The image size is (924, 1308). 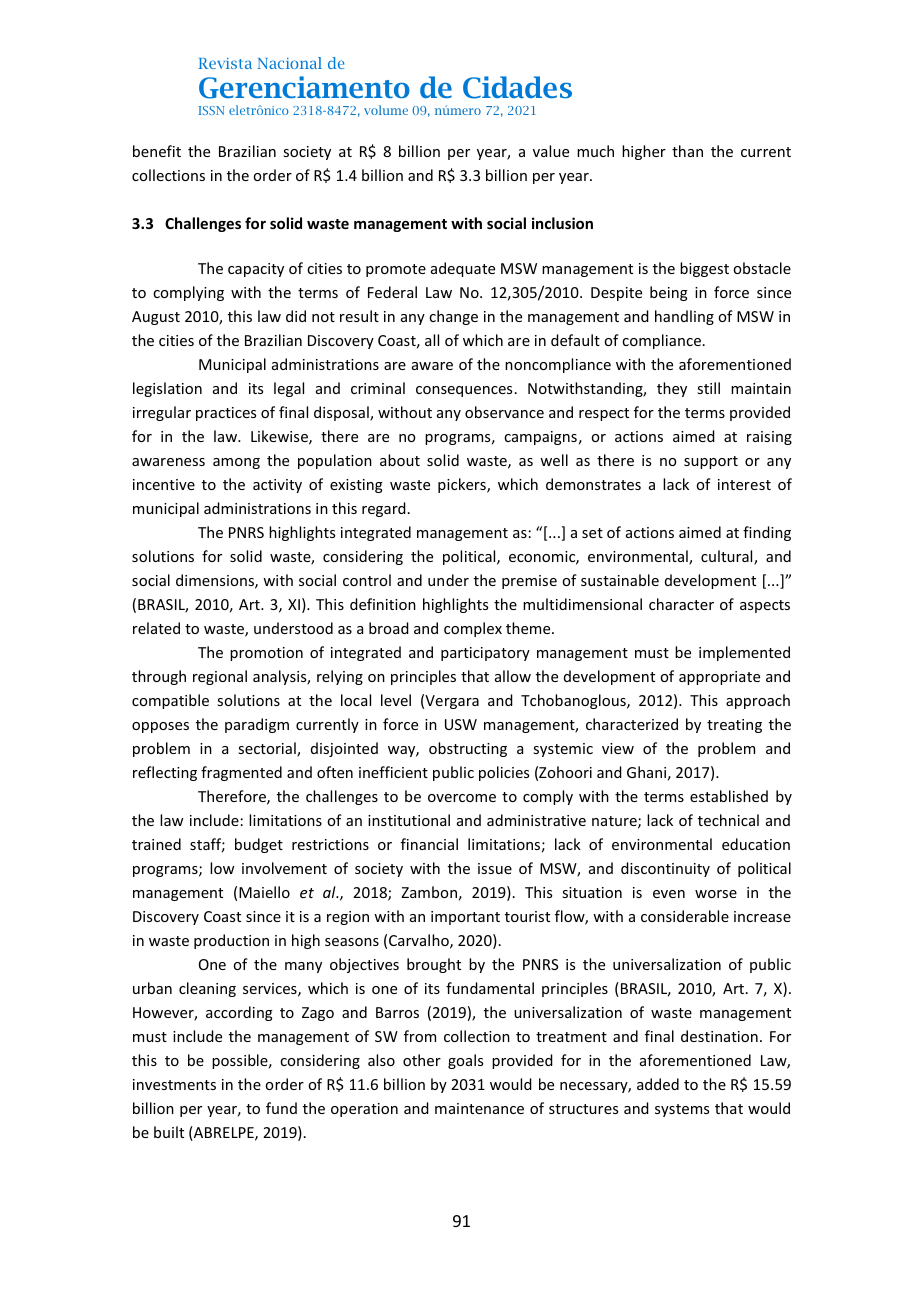 What do you see at coordinates (479, 1108) in the screenshot?
I see `maintenance` at bounding box center [479, 1108].
